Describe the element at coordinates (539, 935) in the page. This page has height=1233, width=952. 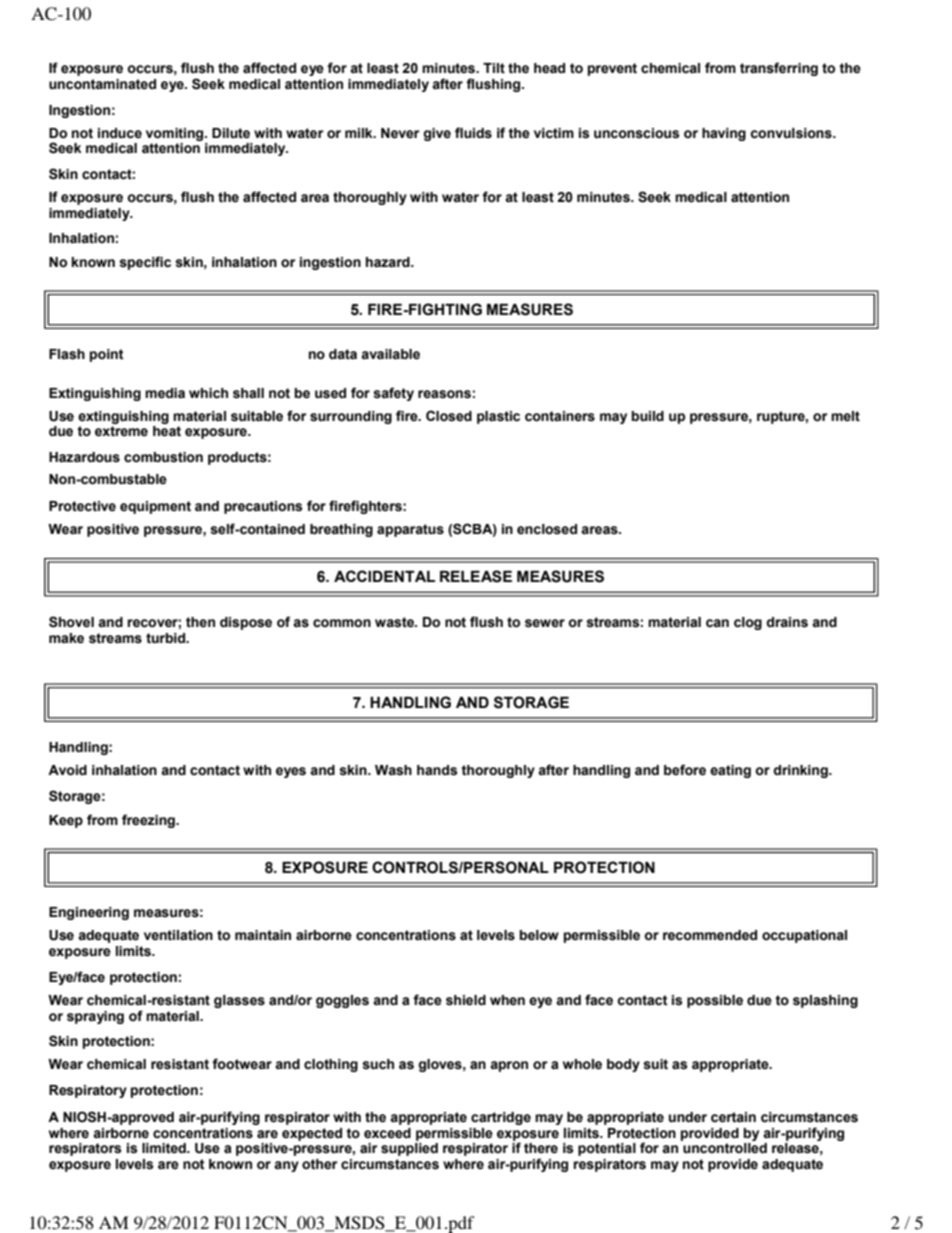
I see `below` at that location.
